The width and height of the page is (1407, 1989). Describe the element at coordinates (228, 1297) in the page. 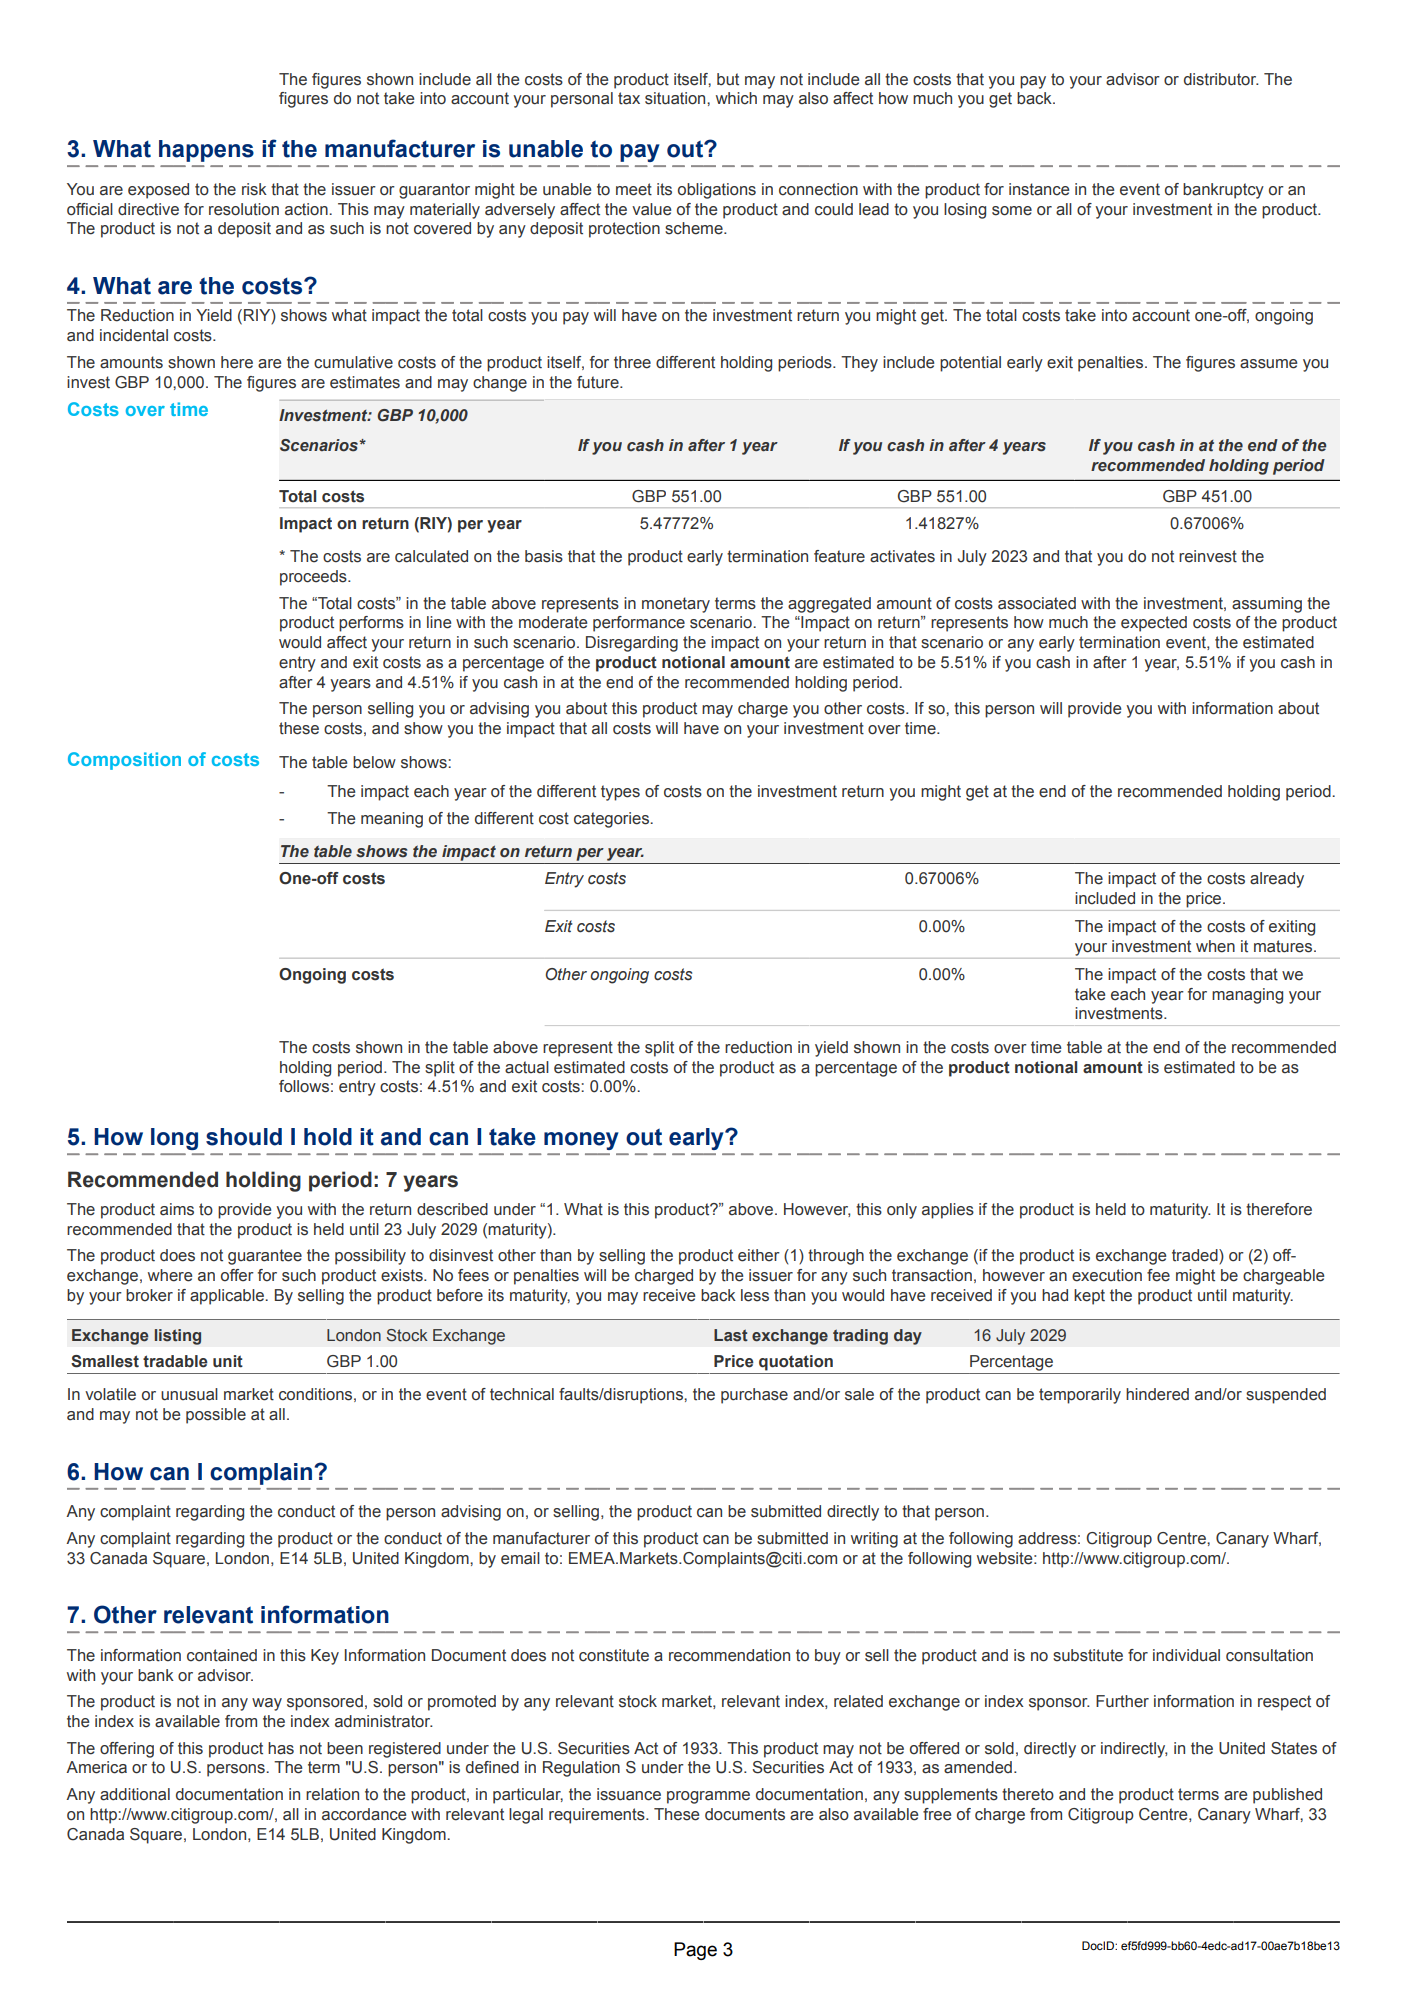

I see `applicable` at that location.
